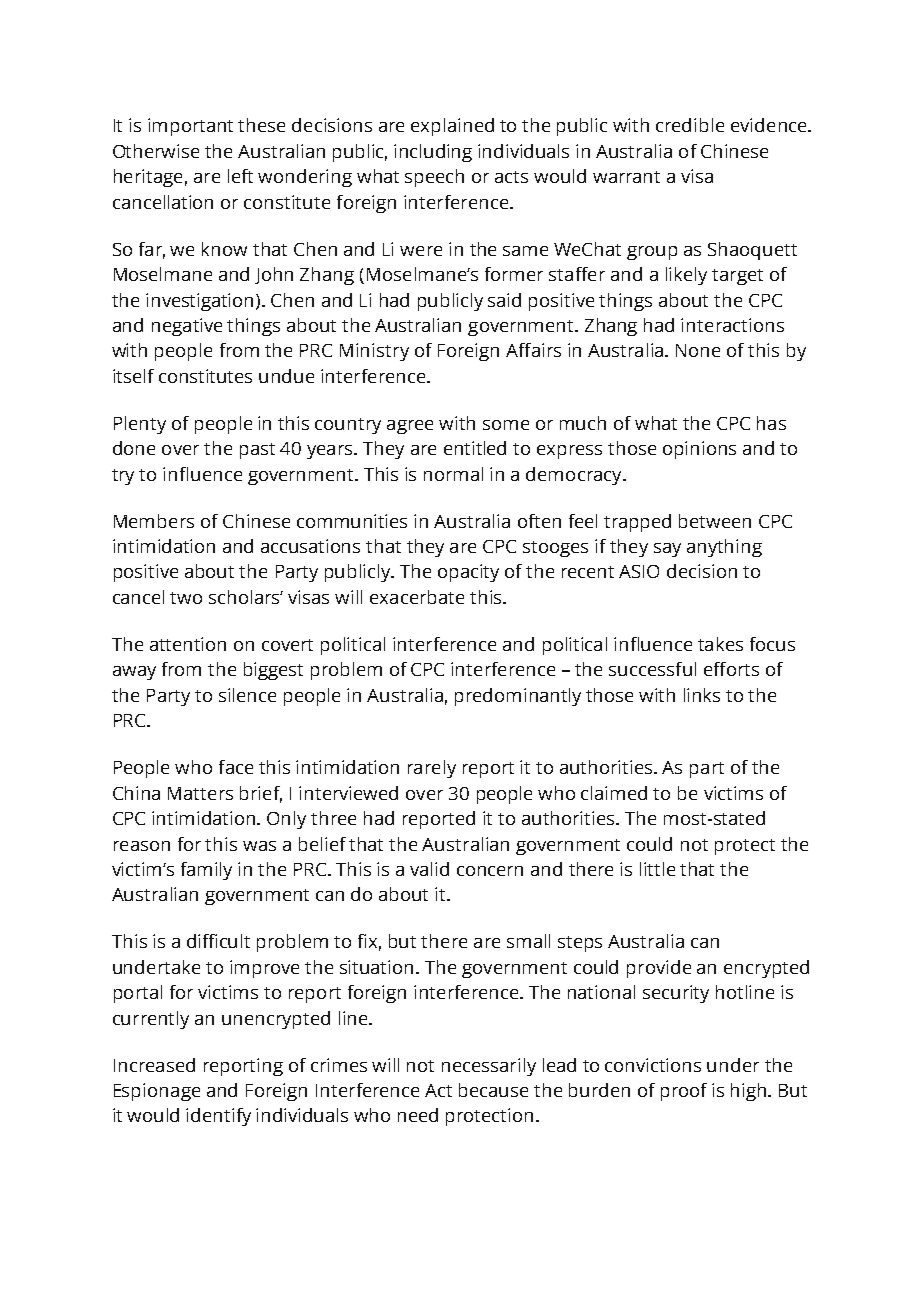  I want to click on valid, so click(429, 869).
